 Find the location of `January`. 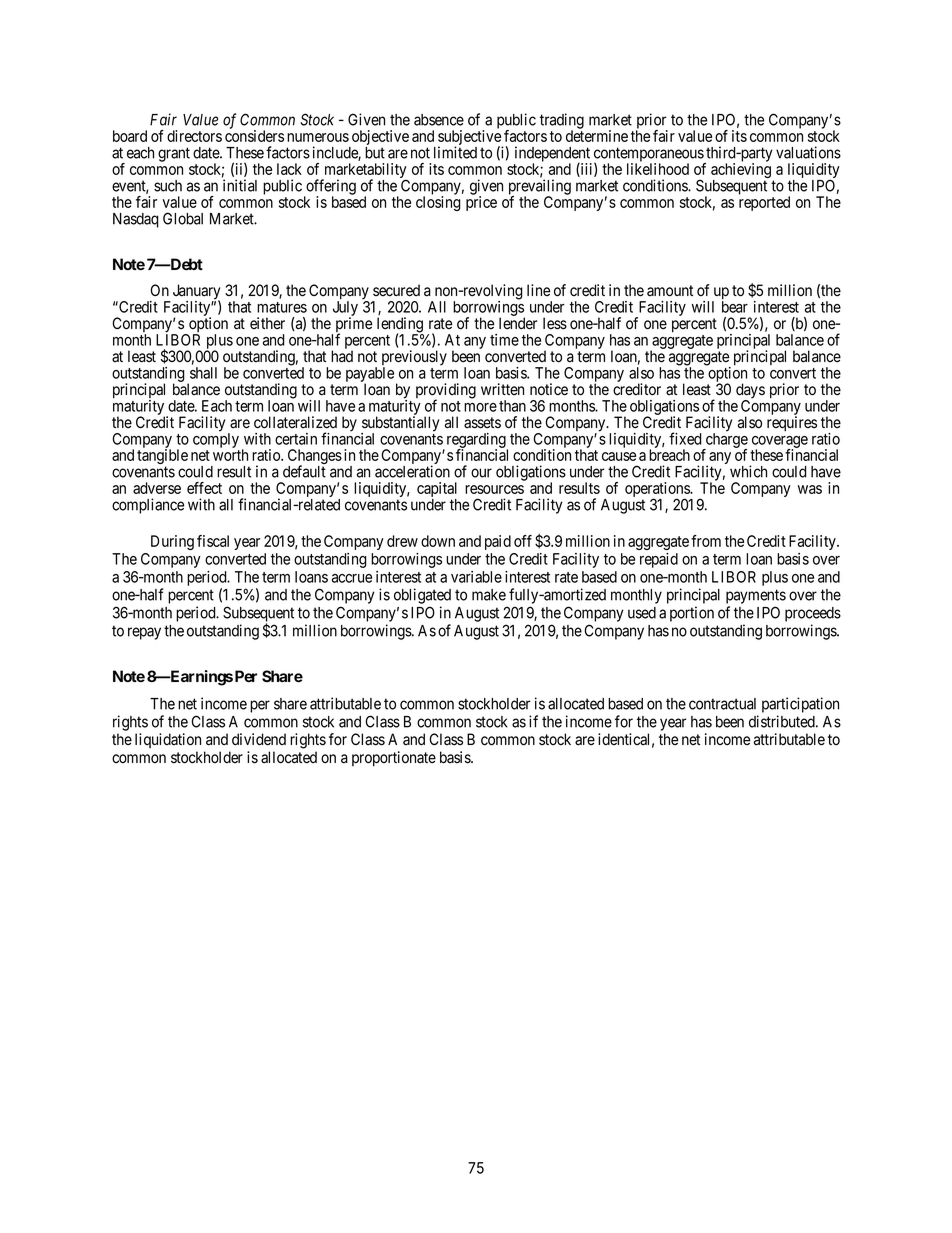

January is located at coordinates (195, 293).
